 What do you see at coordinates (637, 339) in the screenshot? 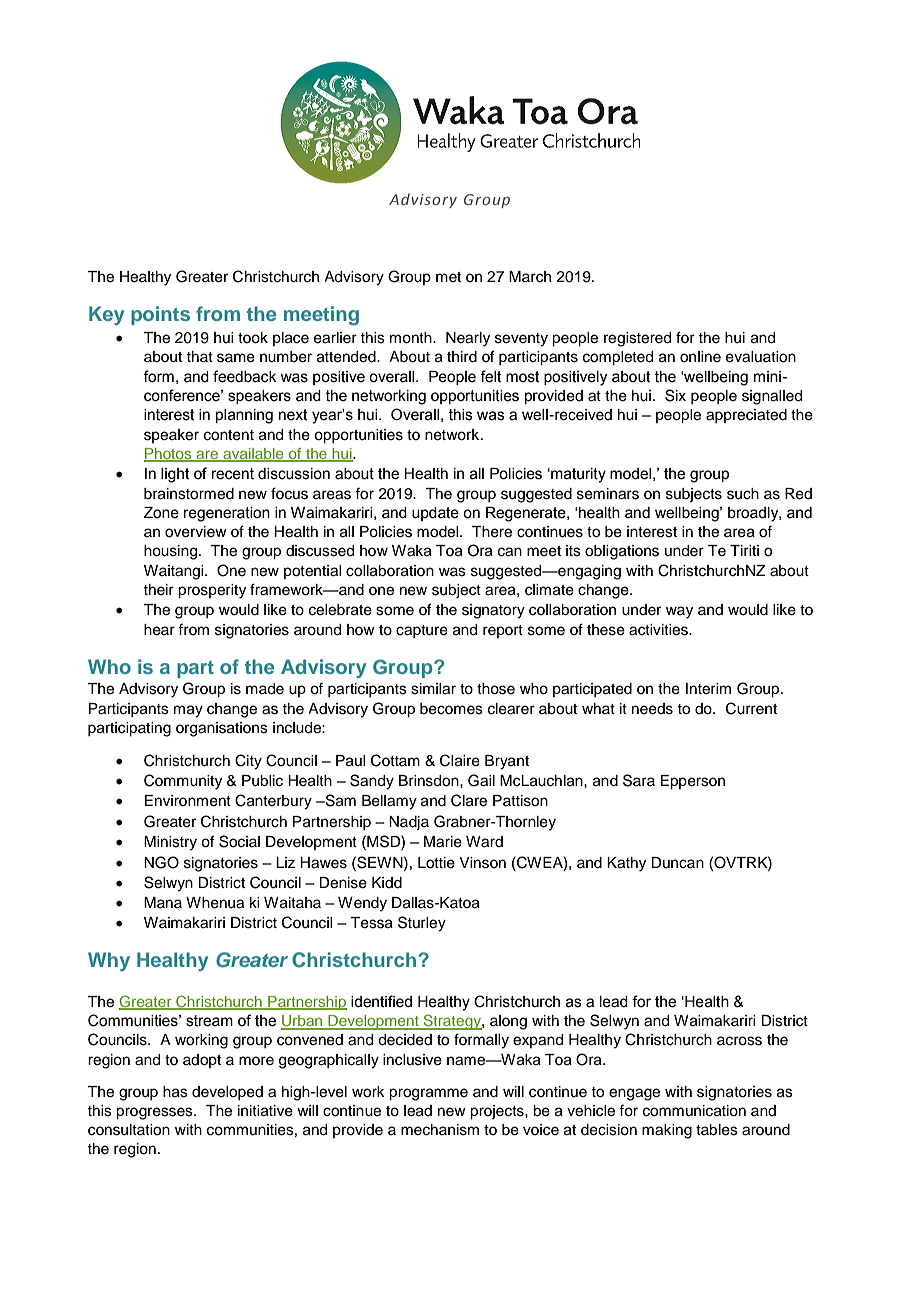
I see `registered` at bounding box center [637, 339].
